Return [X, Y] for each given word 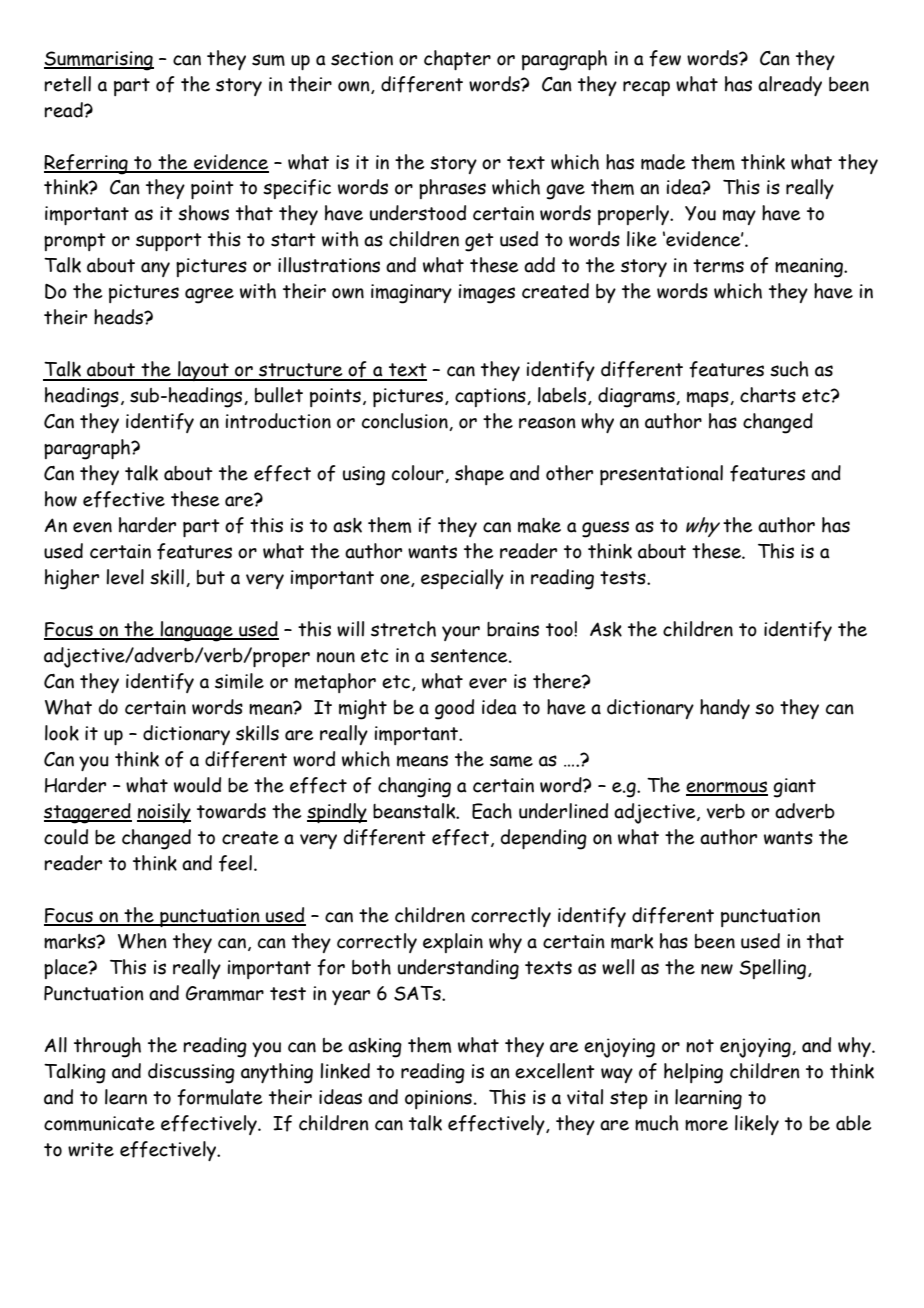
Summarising [99, 61]
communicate [99, 1123]
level [125, 577]
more [706, 1125]
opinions [438, 1099]
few [665, 58]
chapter [457, 60]
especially [462, 579]
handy [725, 709]
